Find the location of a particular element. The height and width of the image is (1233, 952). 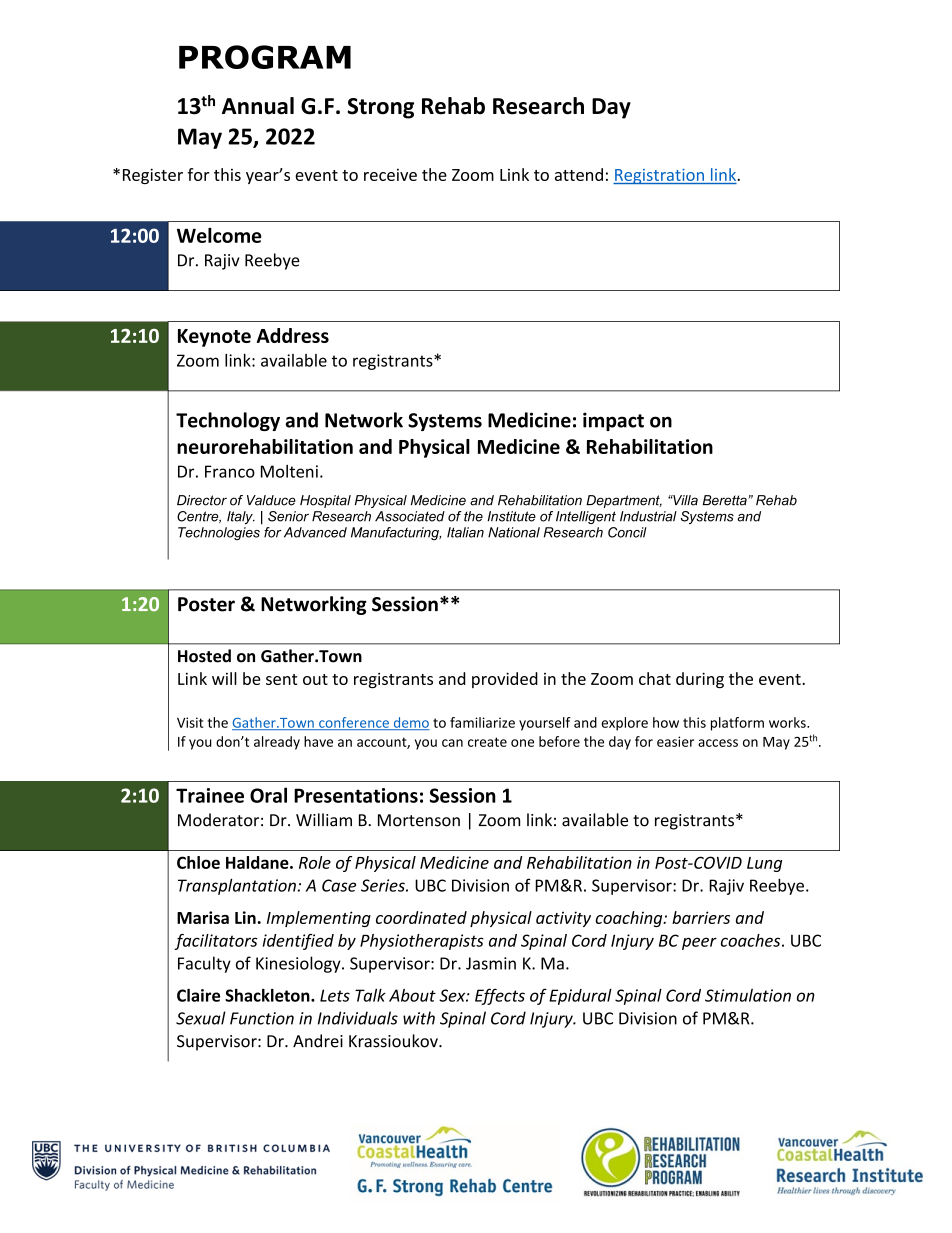

impact is located at coordinates (613, 421).
